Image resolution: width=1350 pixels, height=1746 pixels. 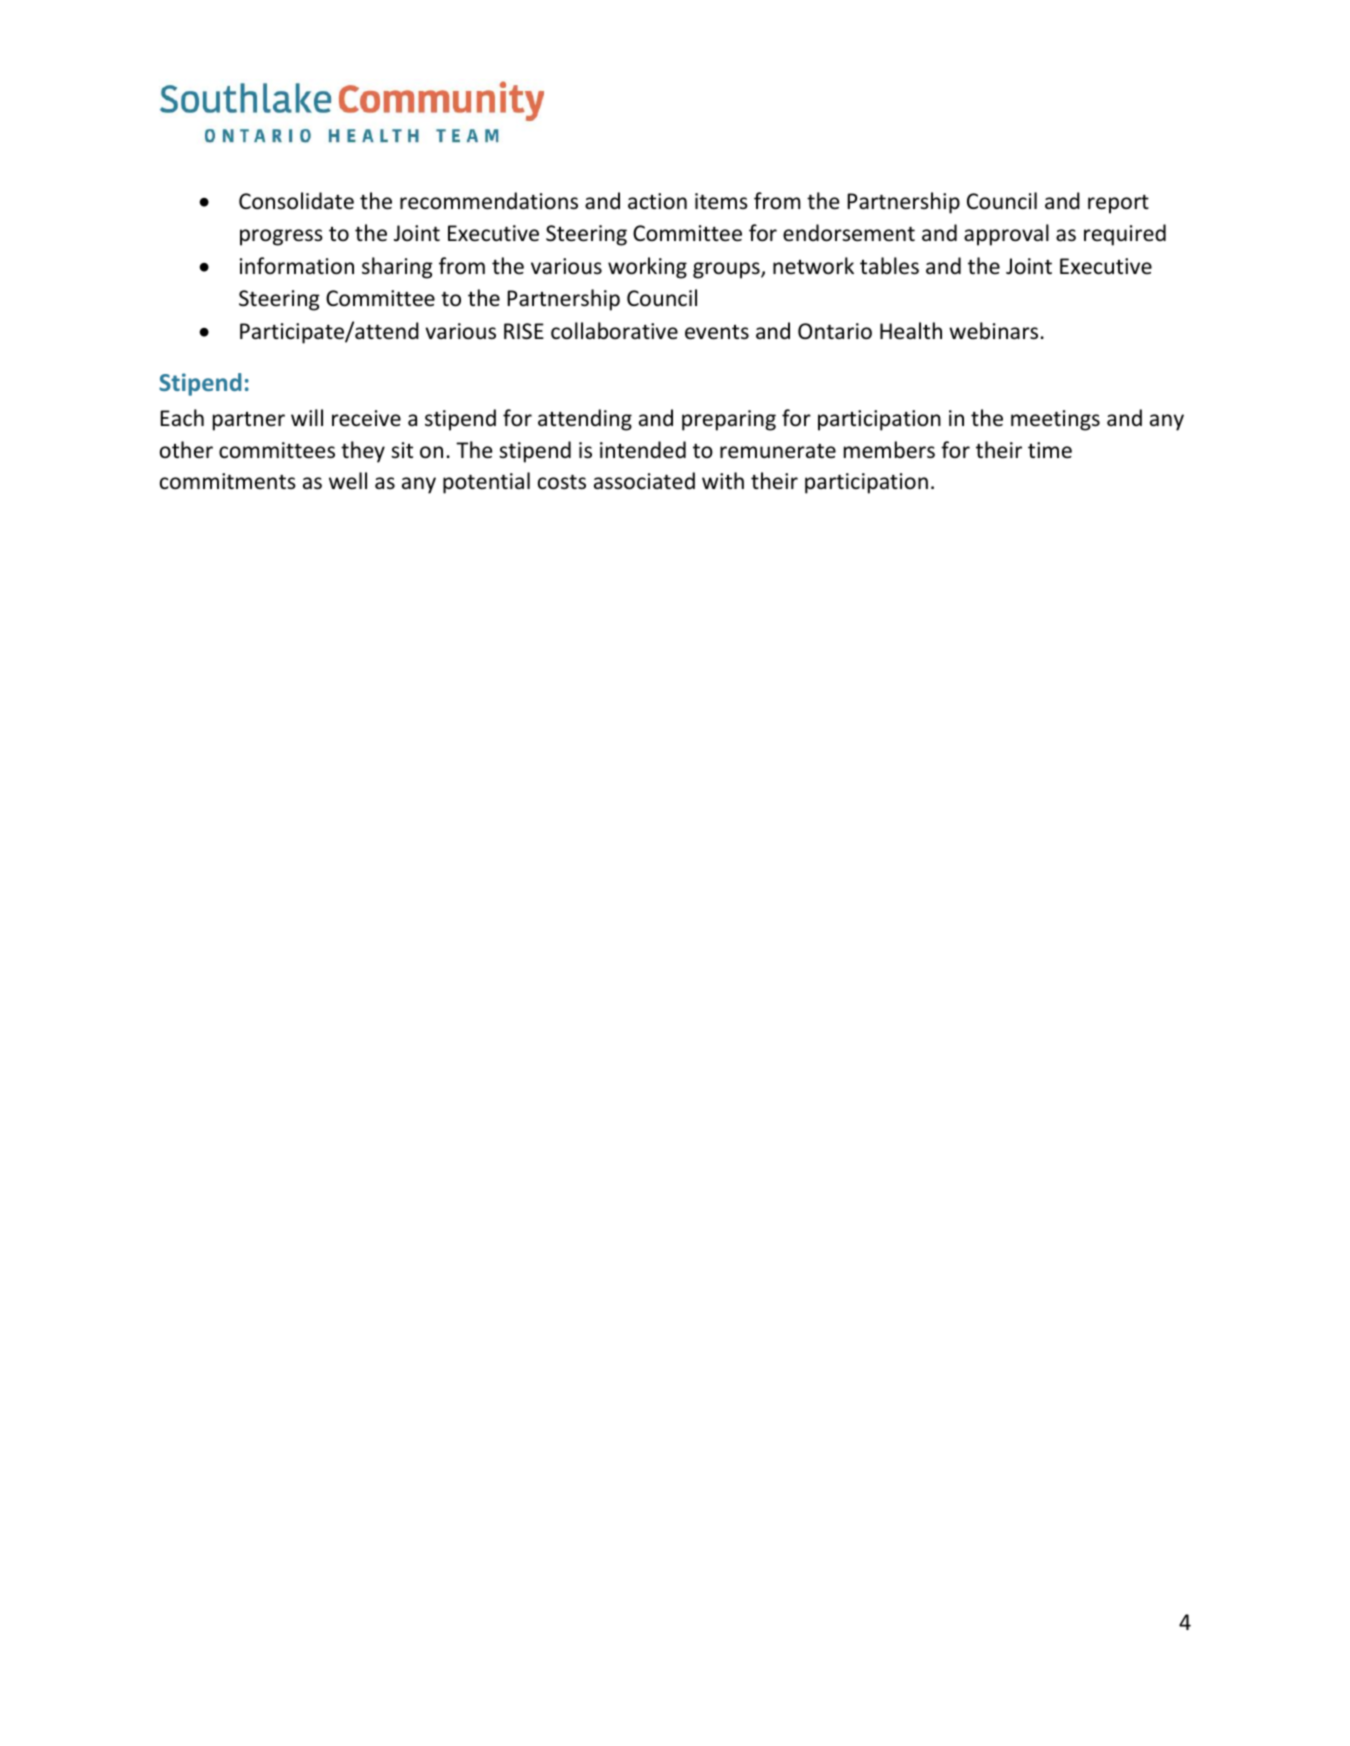 I want to click on will, so click(x=307, y=417).
